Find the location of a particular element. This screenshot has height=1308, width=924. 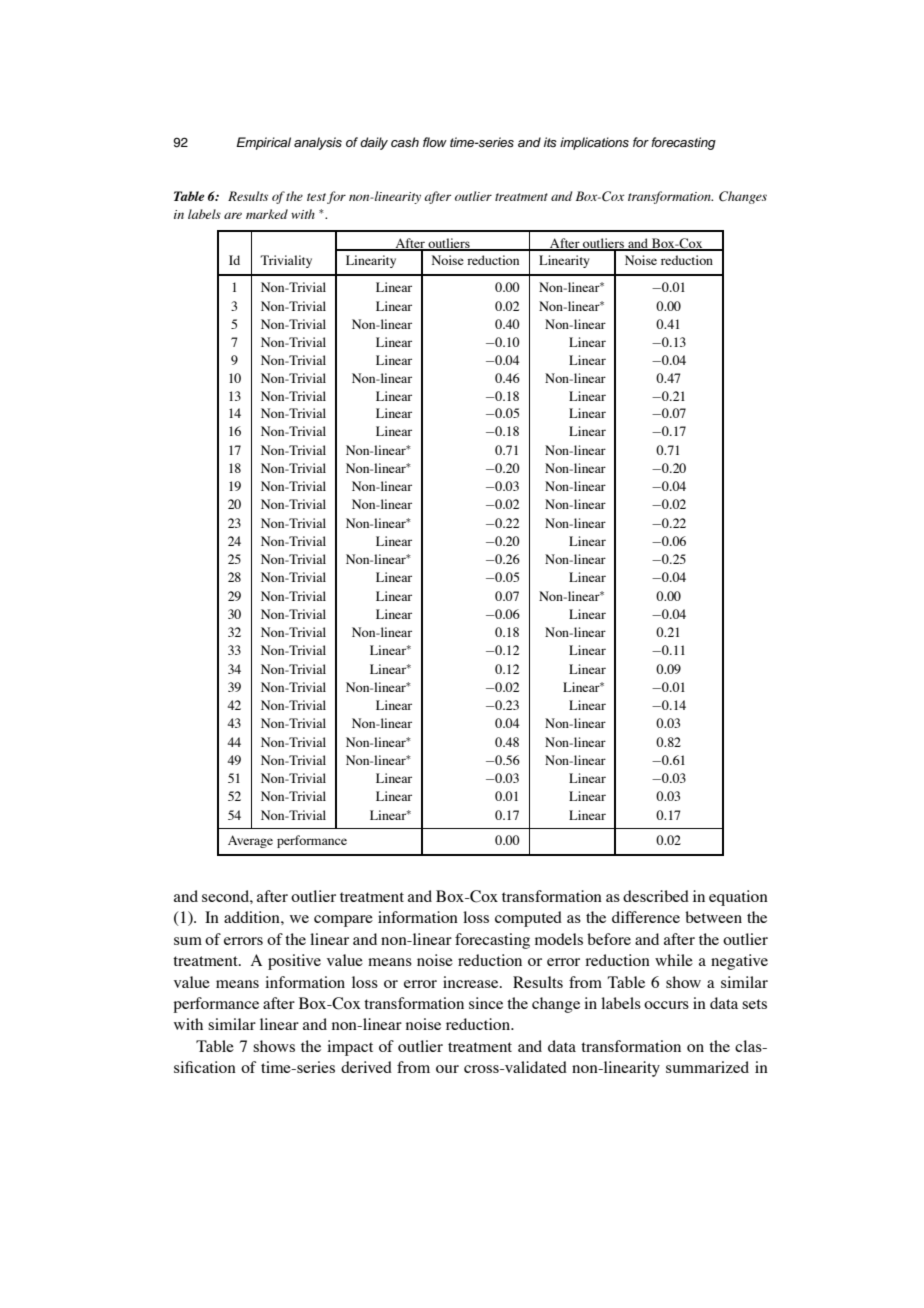

its is located at coordinates (550, 142).
